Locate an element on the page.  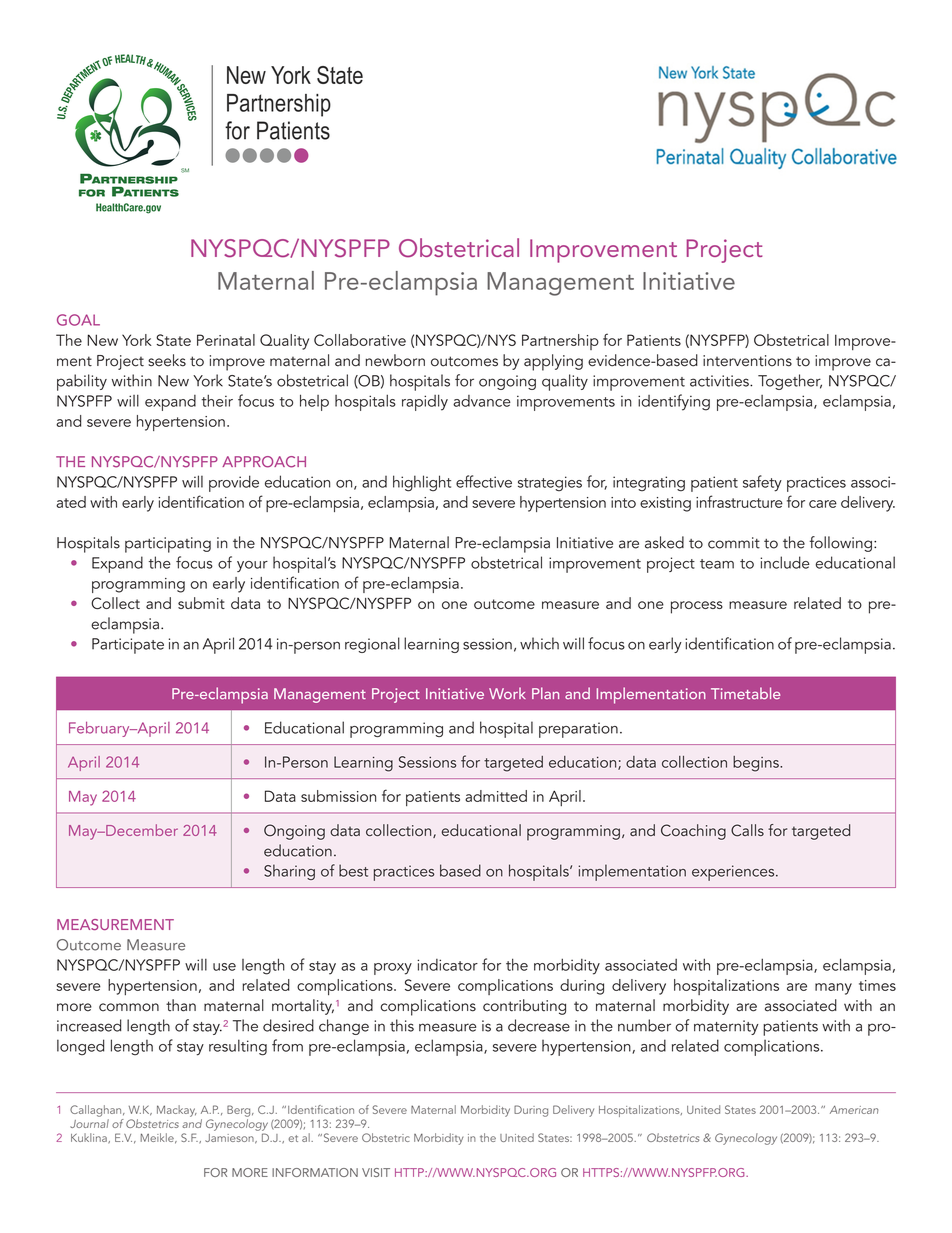
submission is located at coordinates (338, 796).
